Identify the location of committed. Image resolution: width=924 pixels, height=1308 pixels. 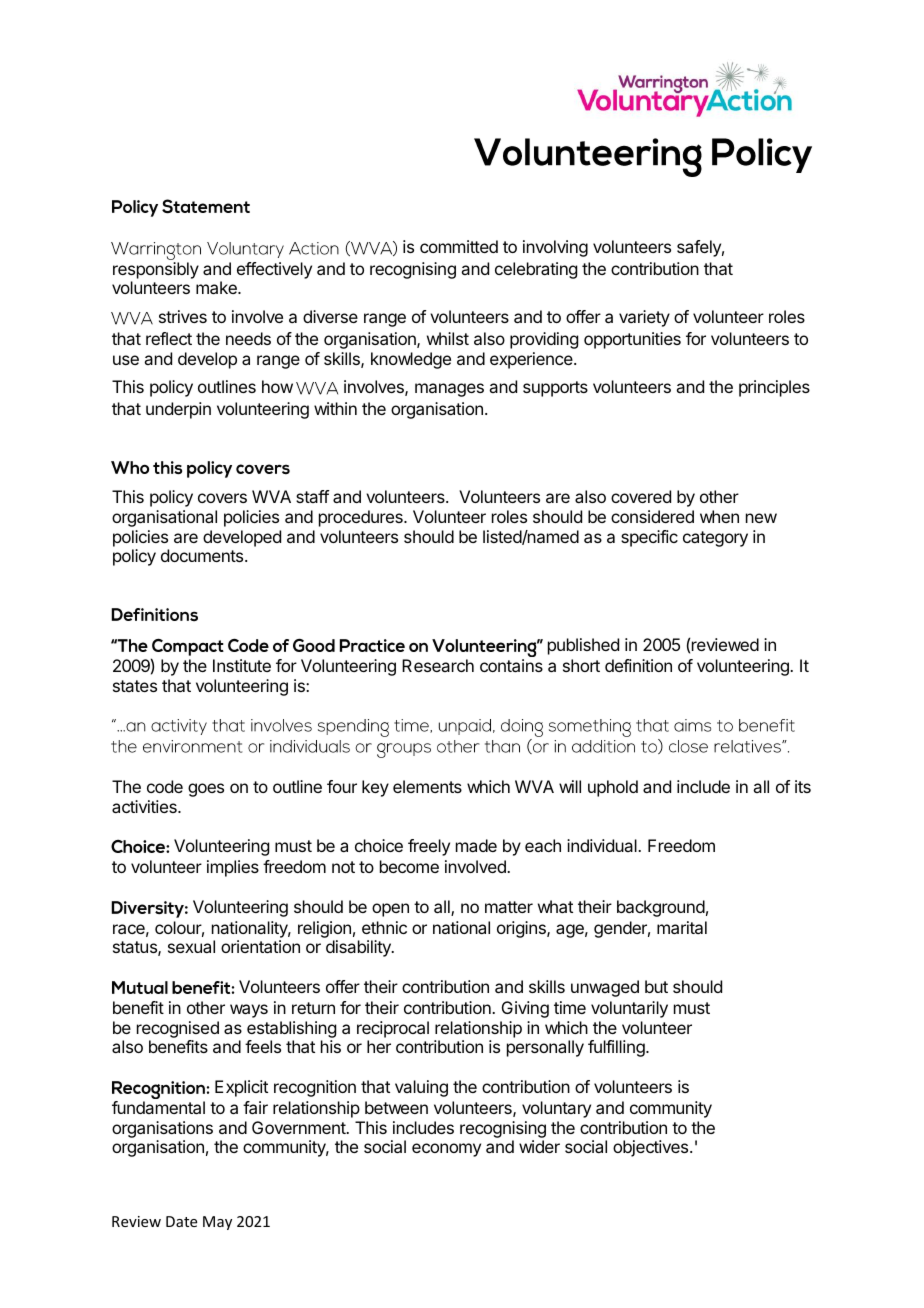
(459, 246).
